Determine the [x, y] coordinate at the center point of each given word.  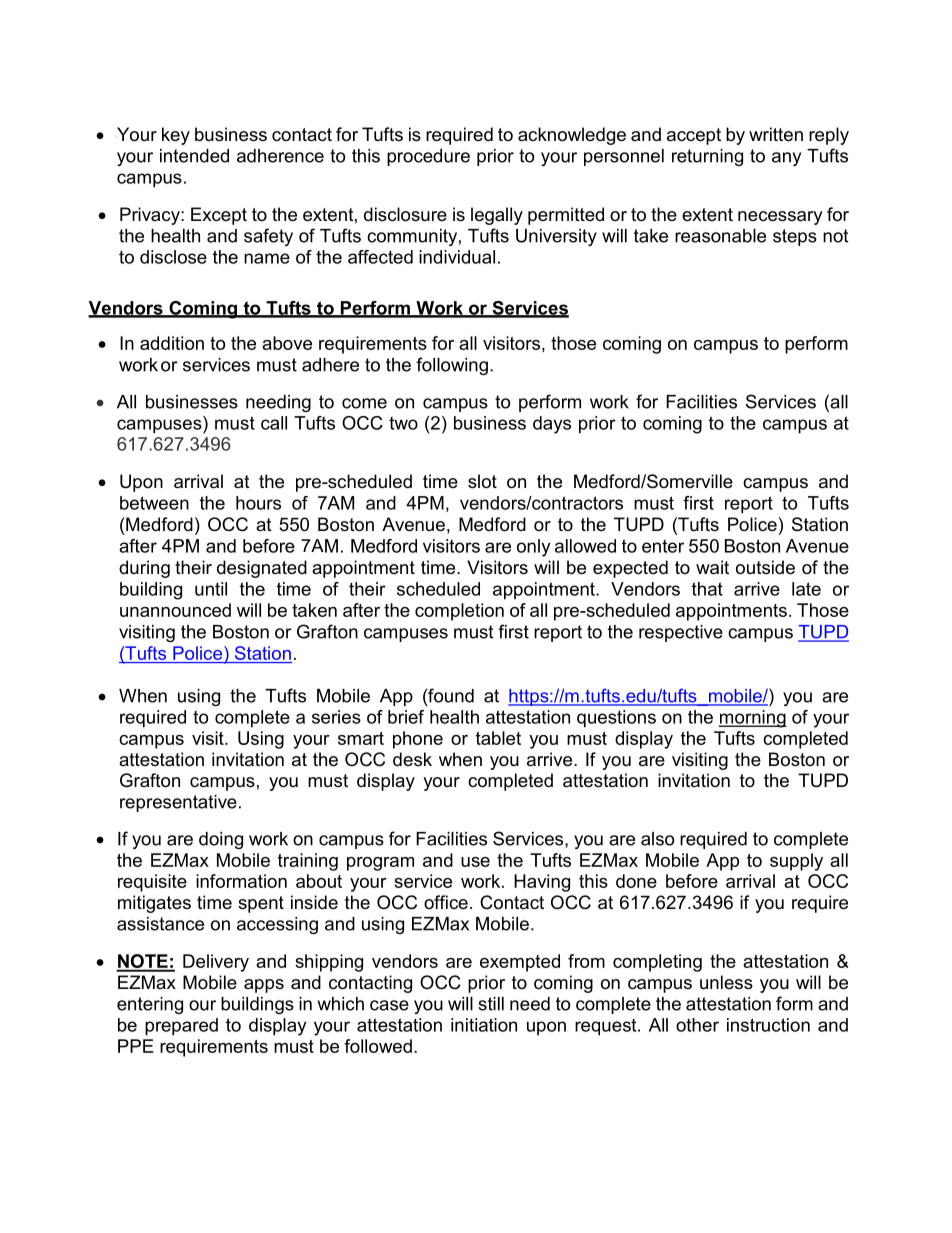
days [552, 425]
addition [172, 343]
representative [178, 803]
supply [796, 862]
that [707, 589]
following [452, 366]
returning [707, 157]
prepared [181, 1027]
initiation [484, 1025]
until [211, 589]
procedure [428, 157]
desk [412, 759]
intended [194, 156]
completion [459, 612]
